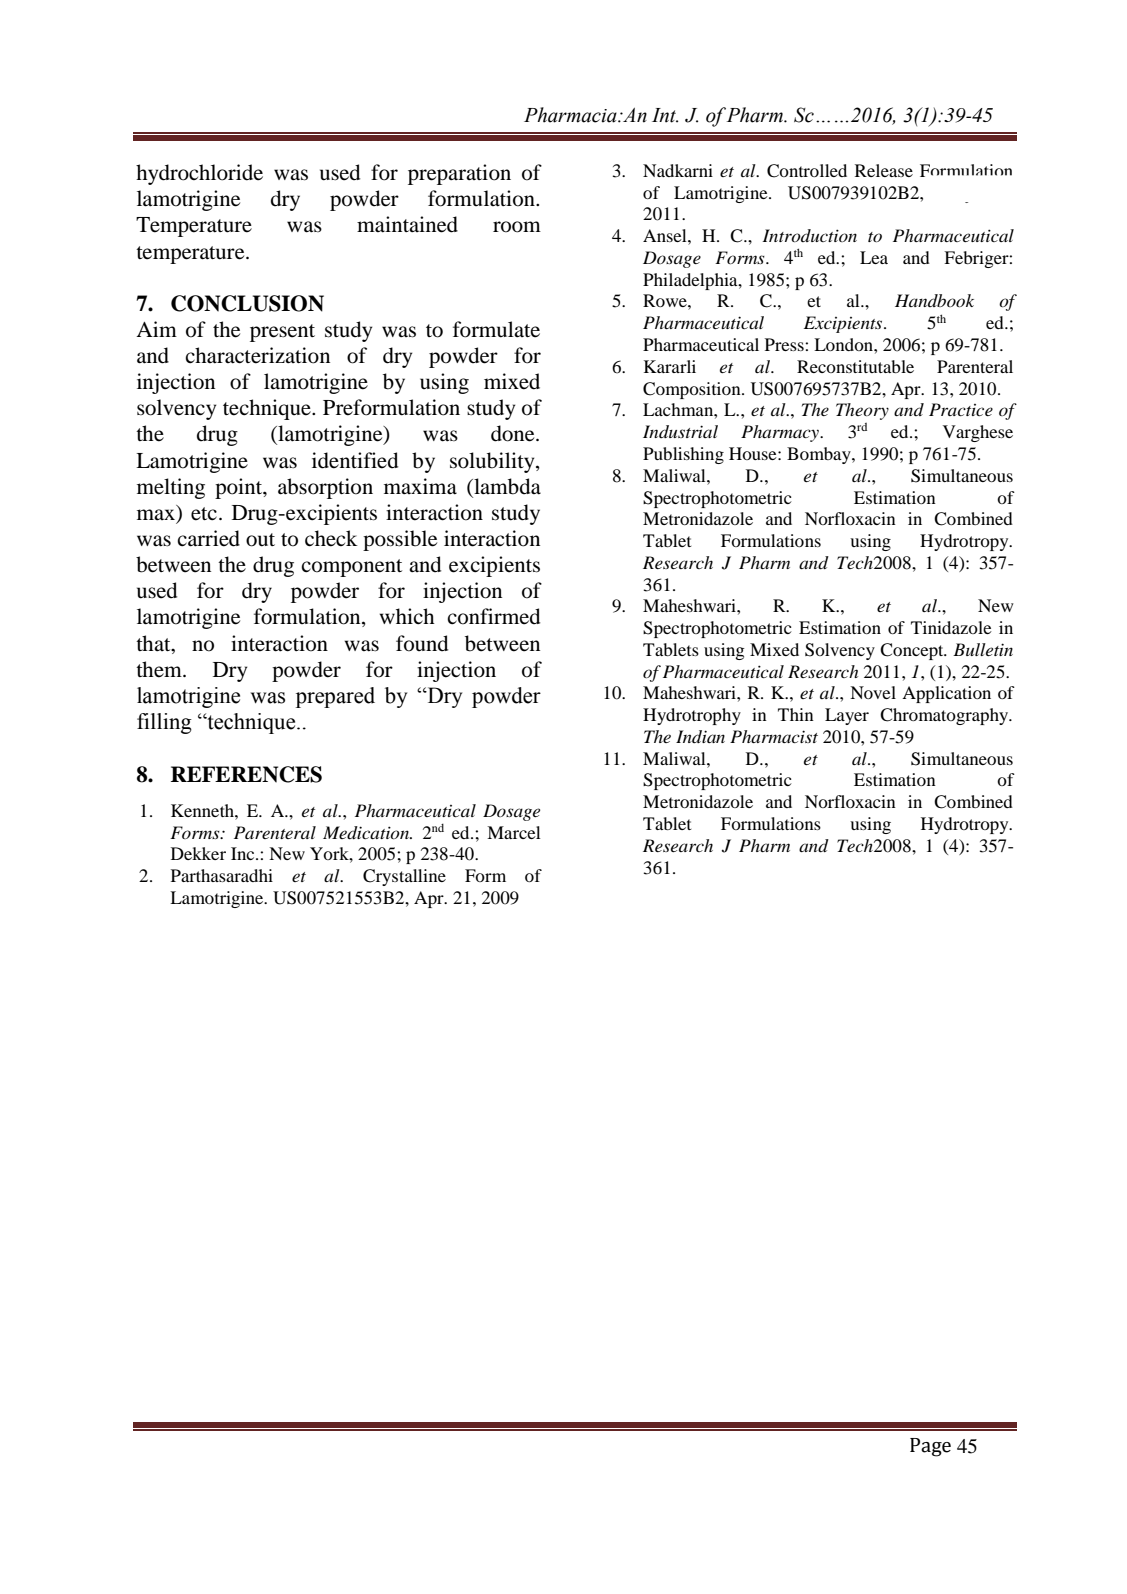 The height and width of the document is (1594, 1127). I want to click on Page, so click(930, 1447).
